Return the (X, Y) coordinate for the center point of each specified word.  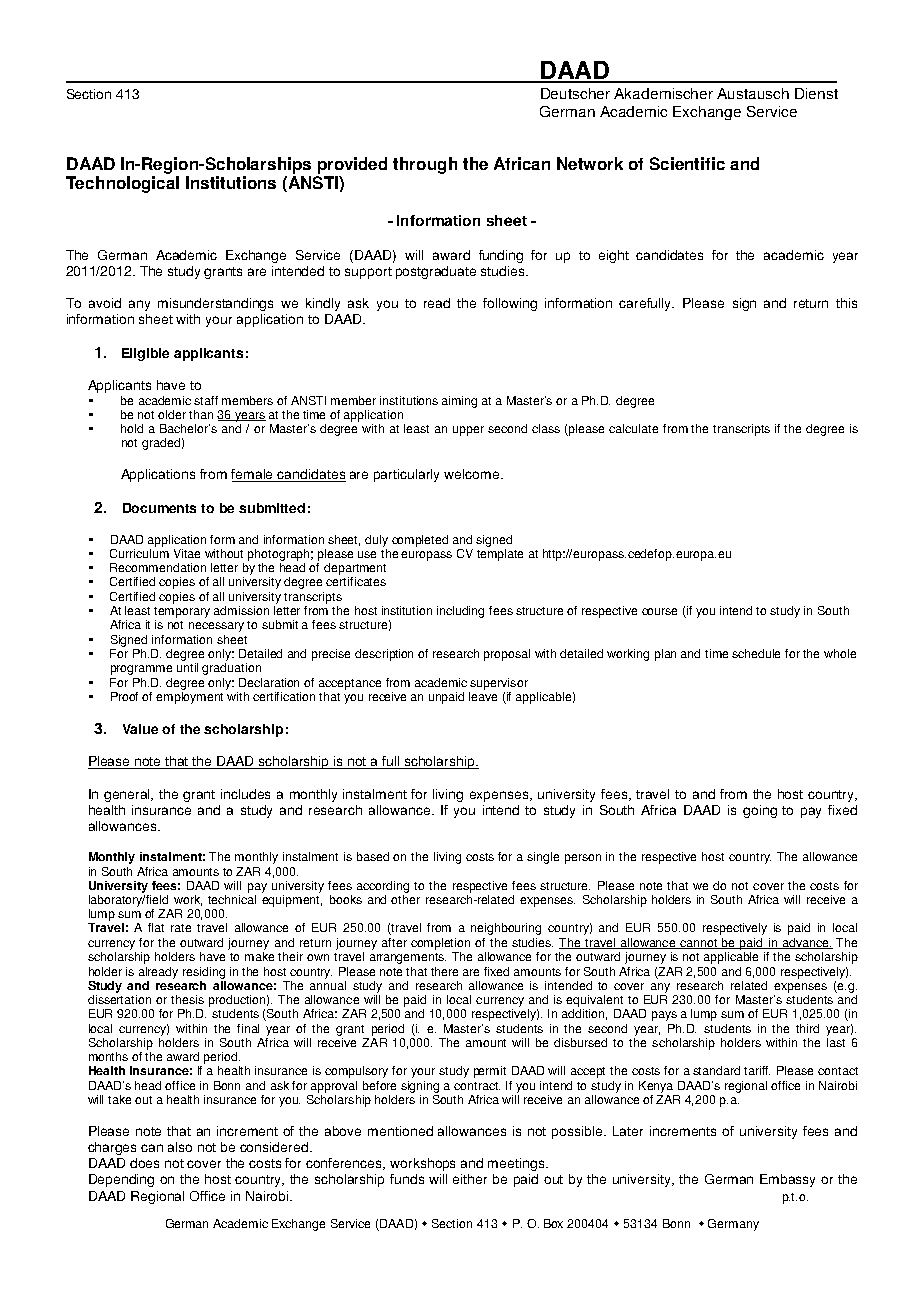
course (659, 611)
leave (483, 695)
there (444, 971)
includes (245, 794)
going (760, 811)
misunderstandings (215, 304)
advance (805, 943)
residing (204, 973)
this (846, 303)
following (510, 304)
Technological (122, 184)
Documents (159, 508)
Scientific (687, 163)
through (425, 165)
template (500, 553)
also (180, 1147)
